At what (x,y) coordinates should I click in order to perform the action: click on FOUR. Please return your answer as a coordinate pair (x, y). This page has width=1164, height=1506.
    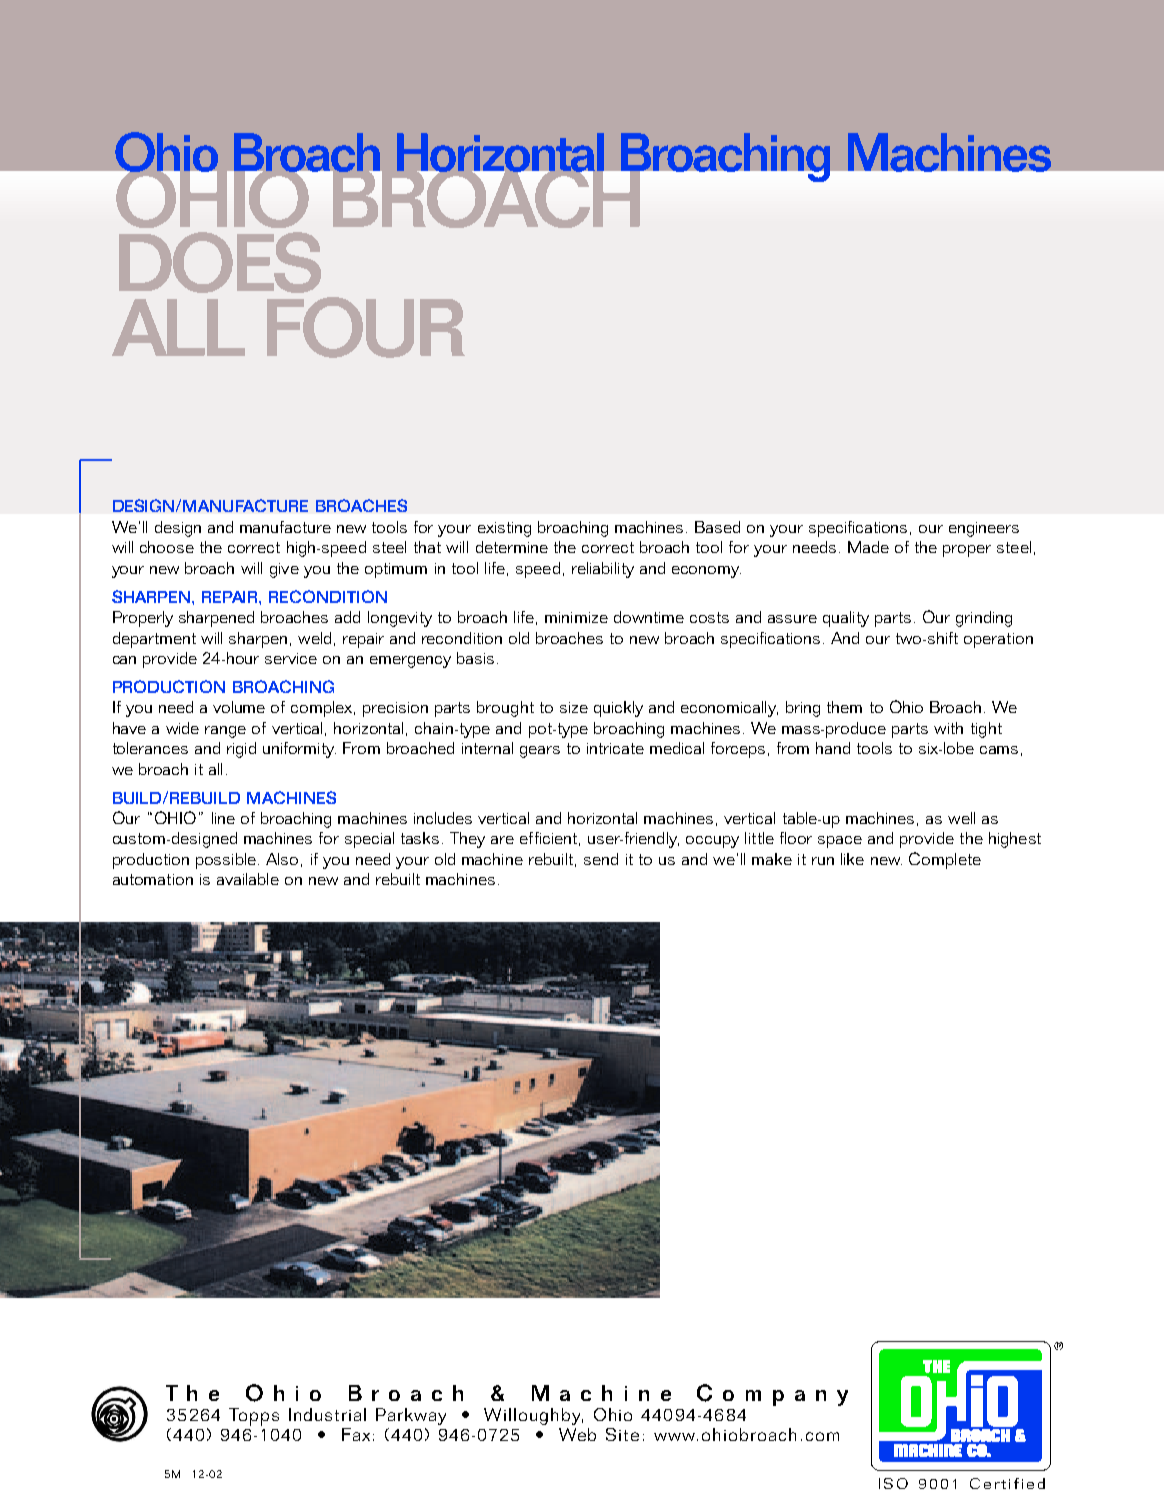
    Looking at the image, I should click on (366, 327).
